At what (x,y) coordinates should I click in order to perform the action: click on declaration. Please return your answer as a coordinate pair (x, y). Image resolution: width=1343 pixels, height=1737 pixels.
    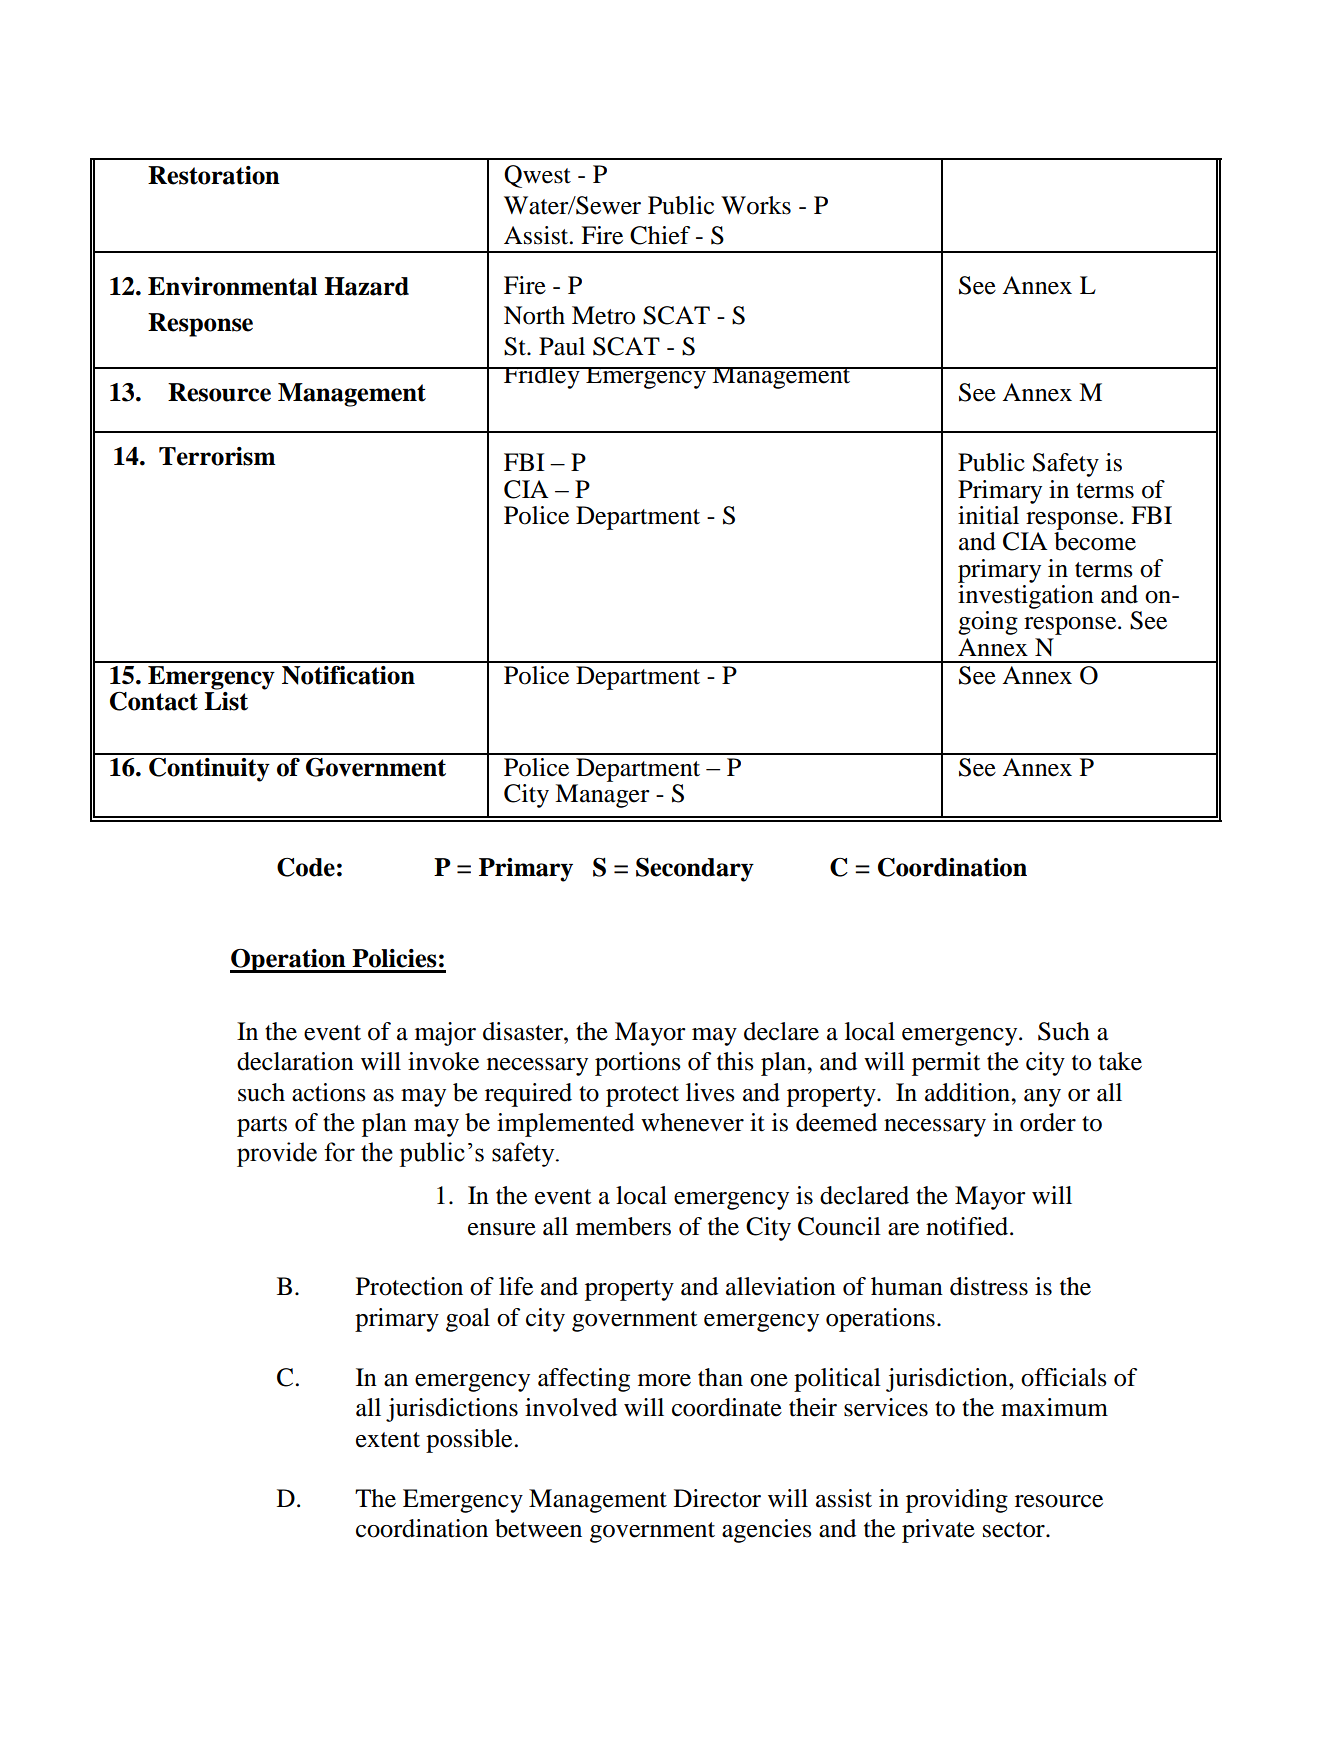
    Looking at the image, I should click on (295, 1061).
